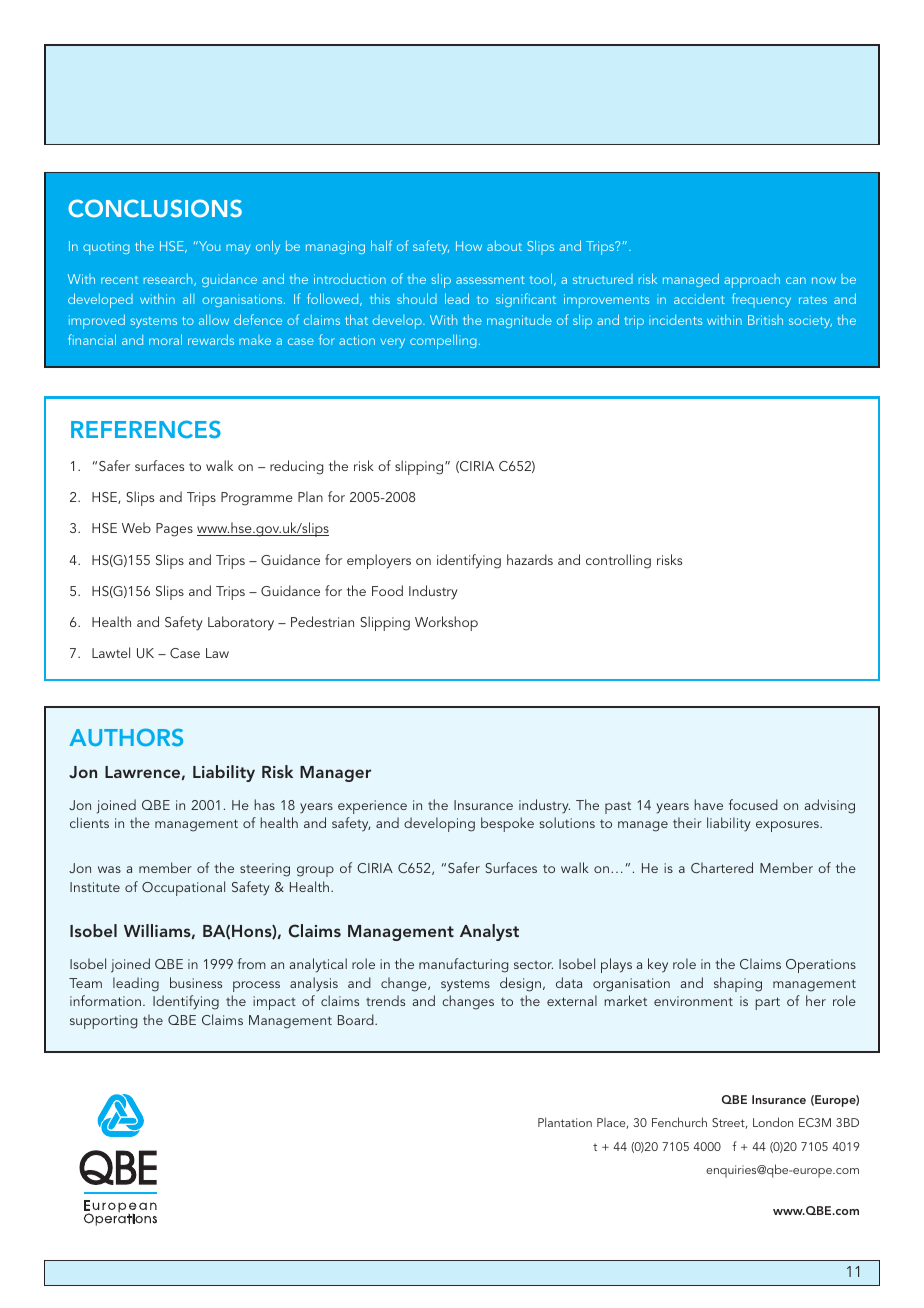  I want to click on approach, so click(752, 281).
